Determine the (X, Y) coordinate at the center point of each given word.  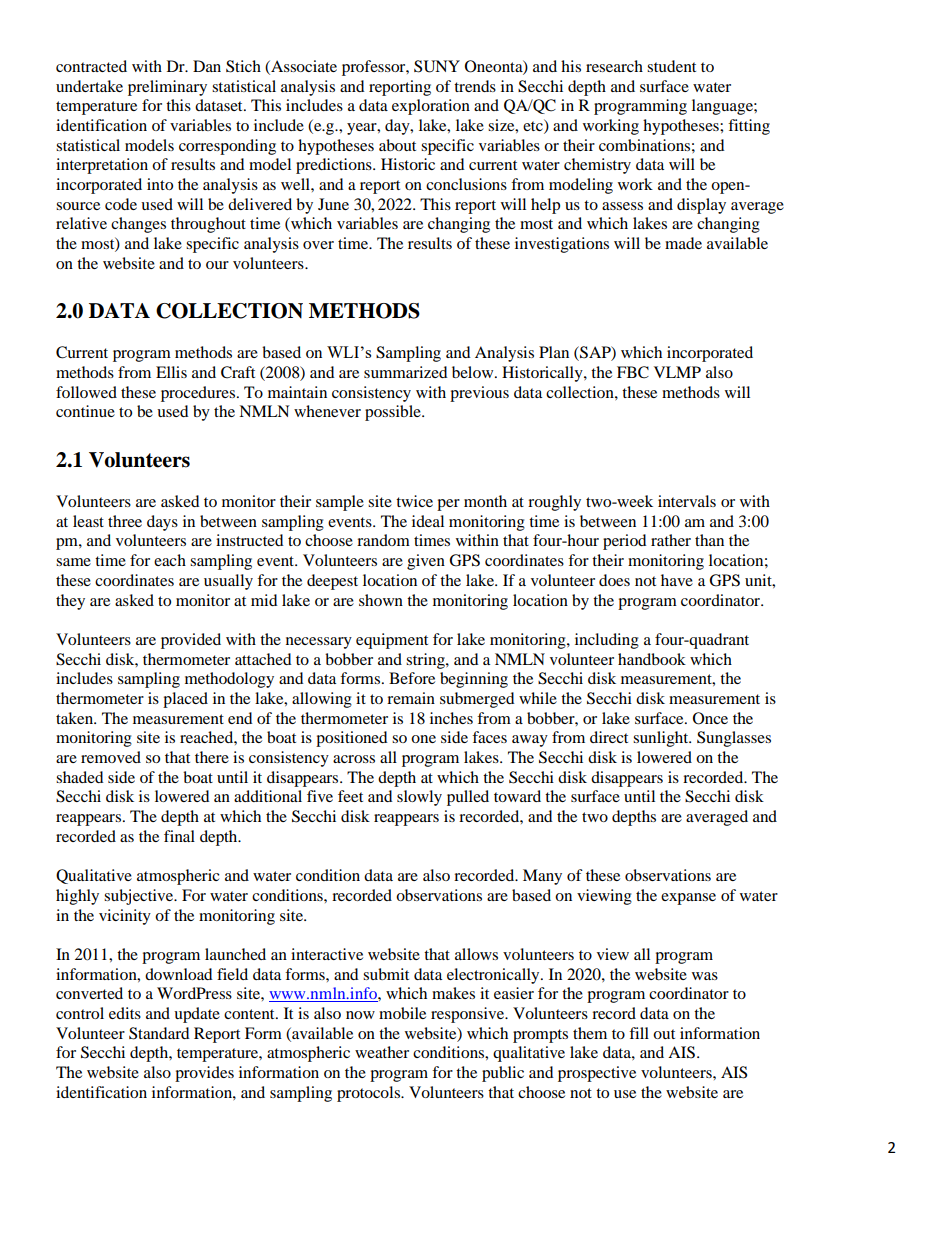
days (162, 523)
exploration (431, 107)
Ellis (171, 372)
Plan (554, 352)
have (677, 580)
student (671, 66)
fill (639, 1033)
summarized (406, 372)
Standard (159, 1033)
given (426, 562)
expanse (688, 899)
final (179, 836)
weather (382, 1052)
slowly (419, 798)
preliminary (167, 88)
